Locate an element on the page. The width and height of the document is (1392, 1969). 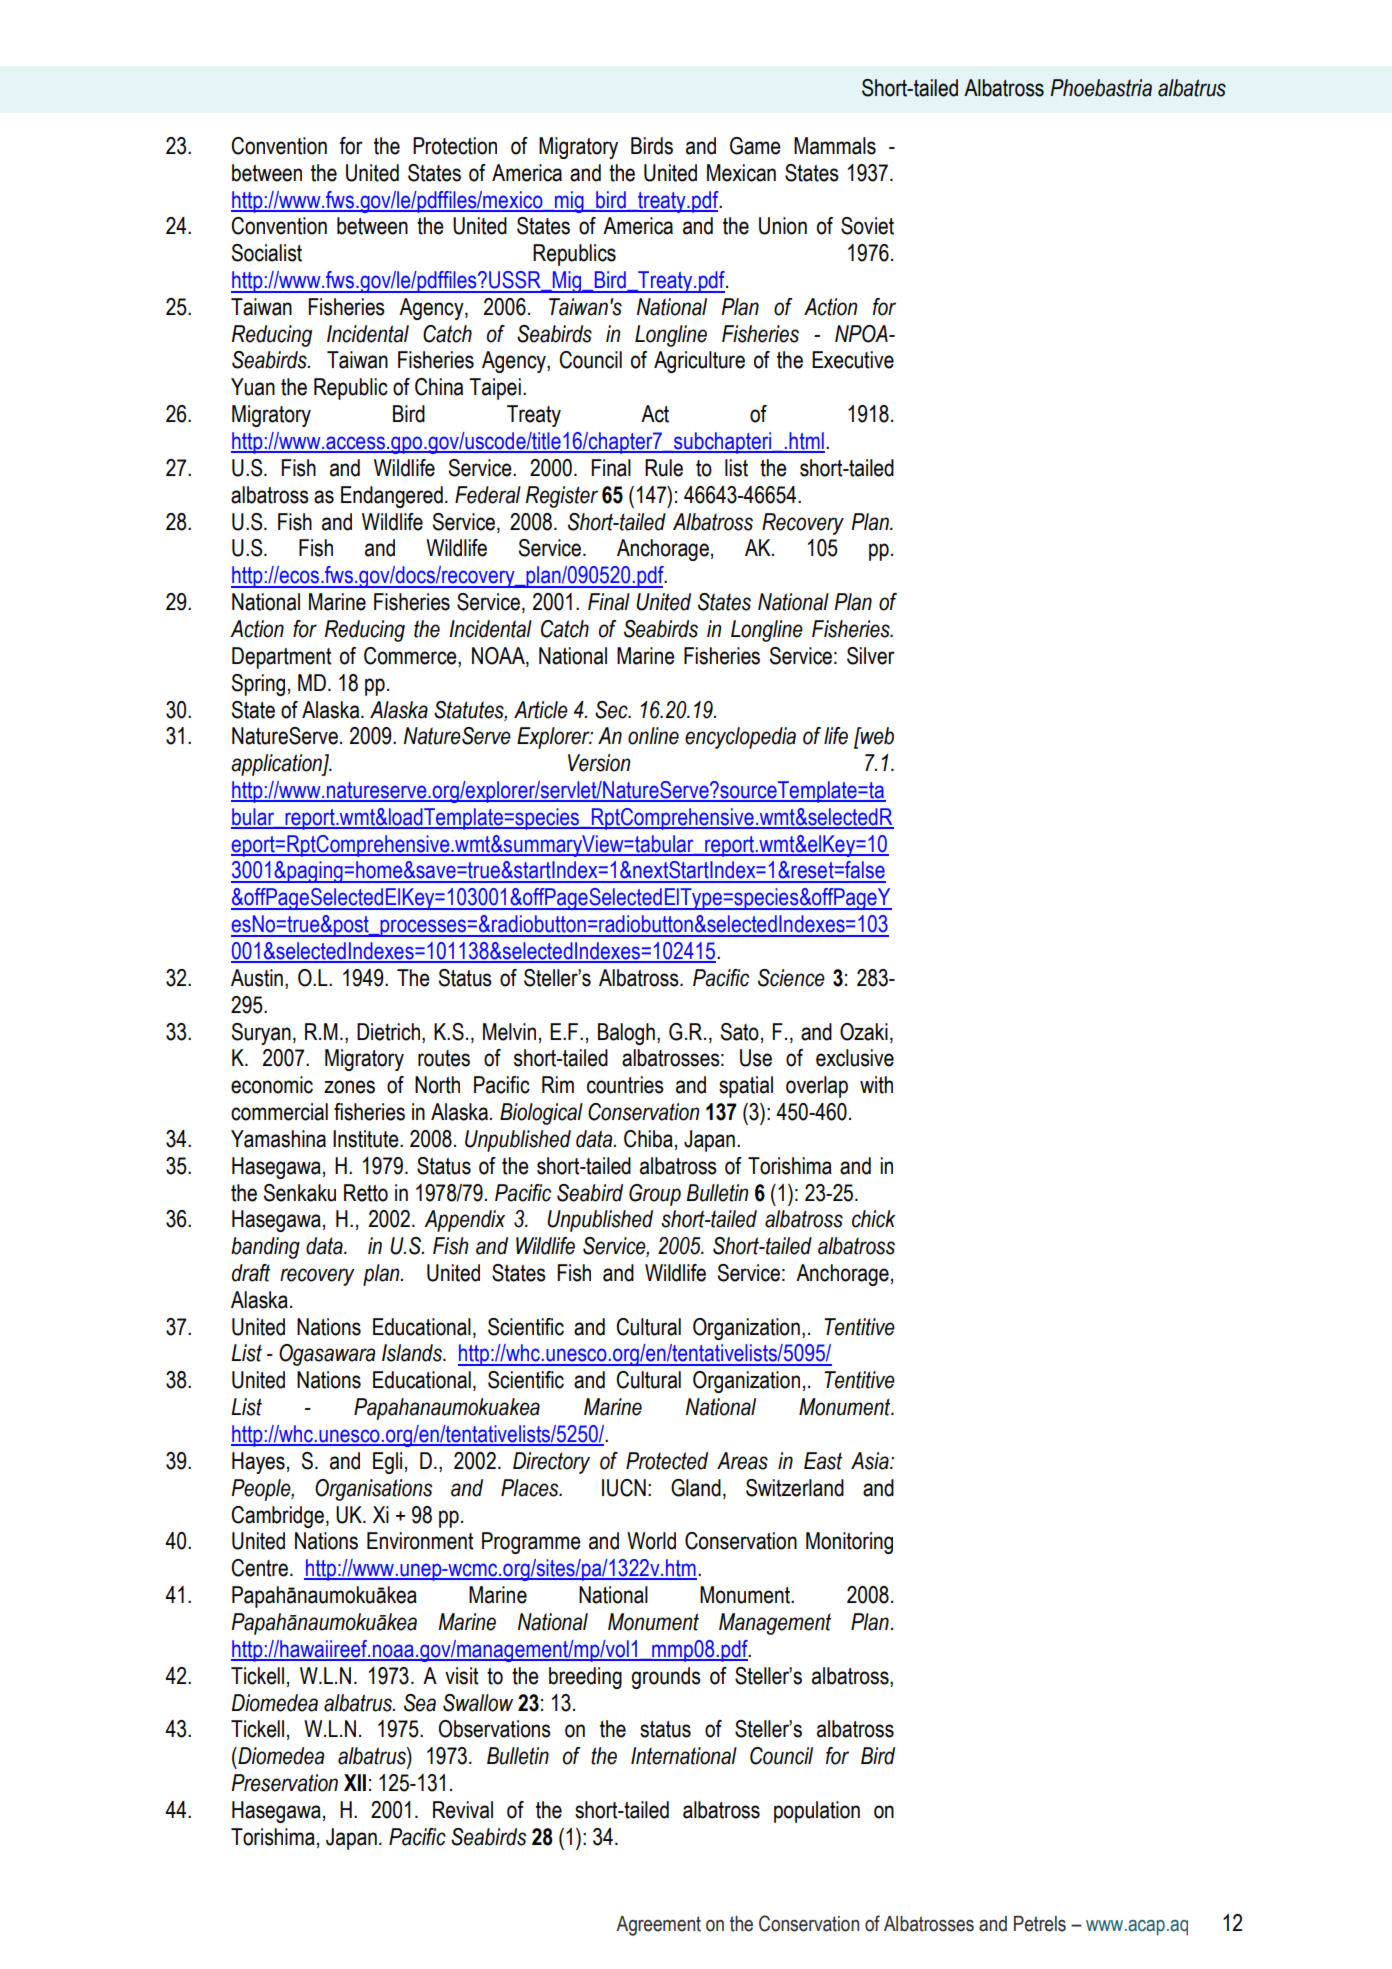
Protected is located at coordinates (667, 1461).
